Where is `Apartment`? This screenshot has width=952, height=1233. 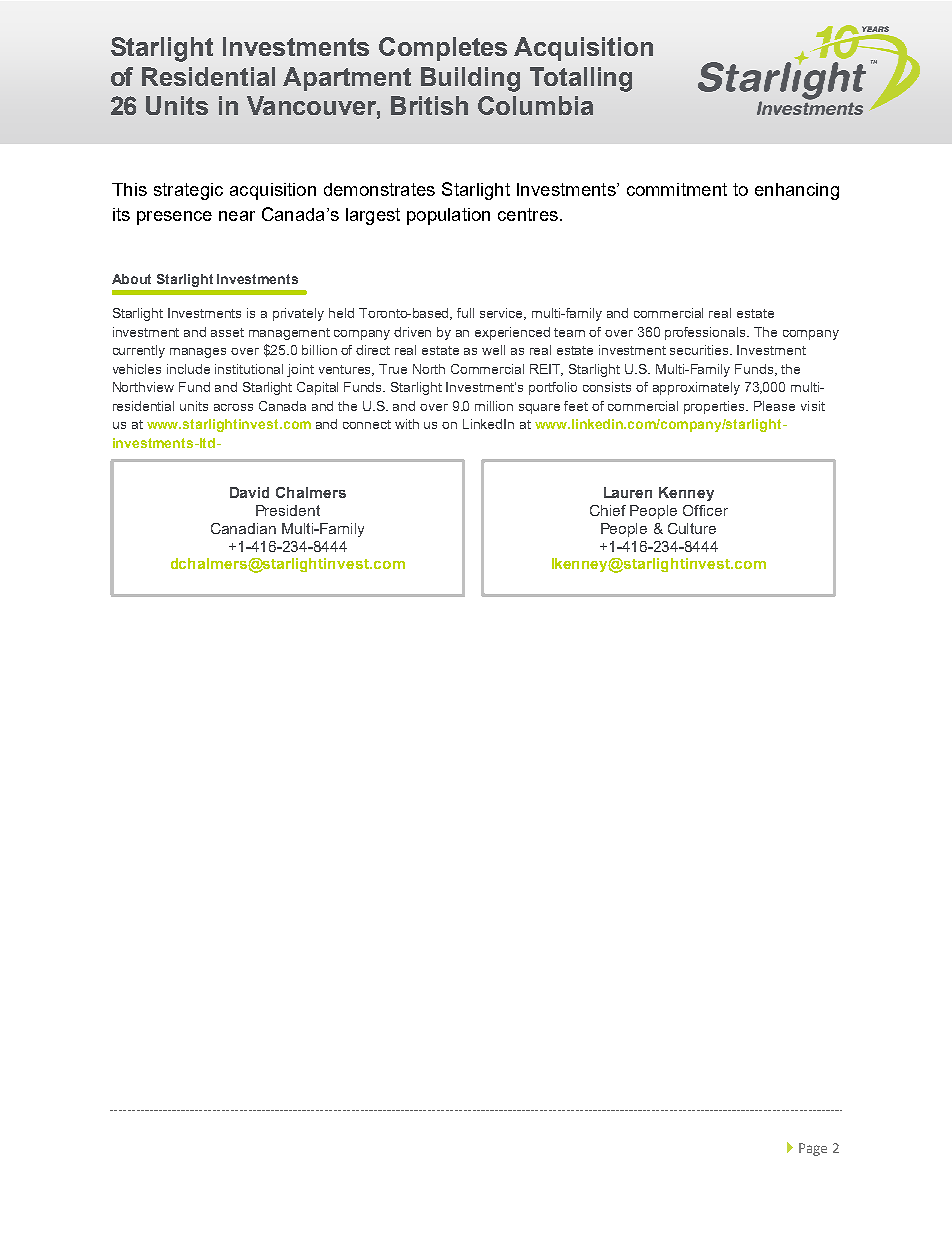 Apartment is located at coordinates (347, 79).
